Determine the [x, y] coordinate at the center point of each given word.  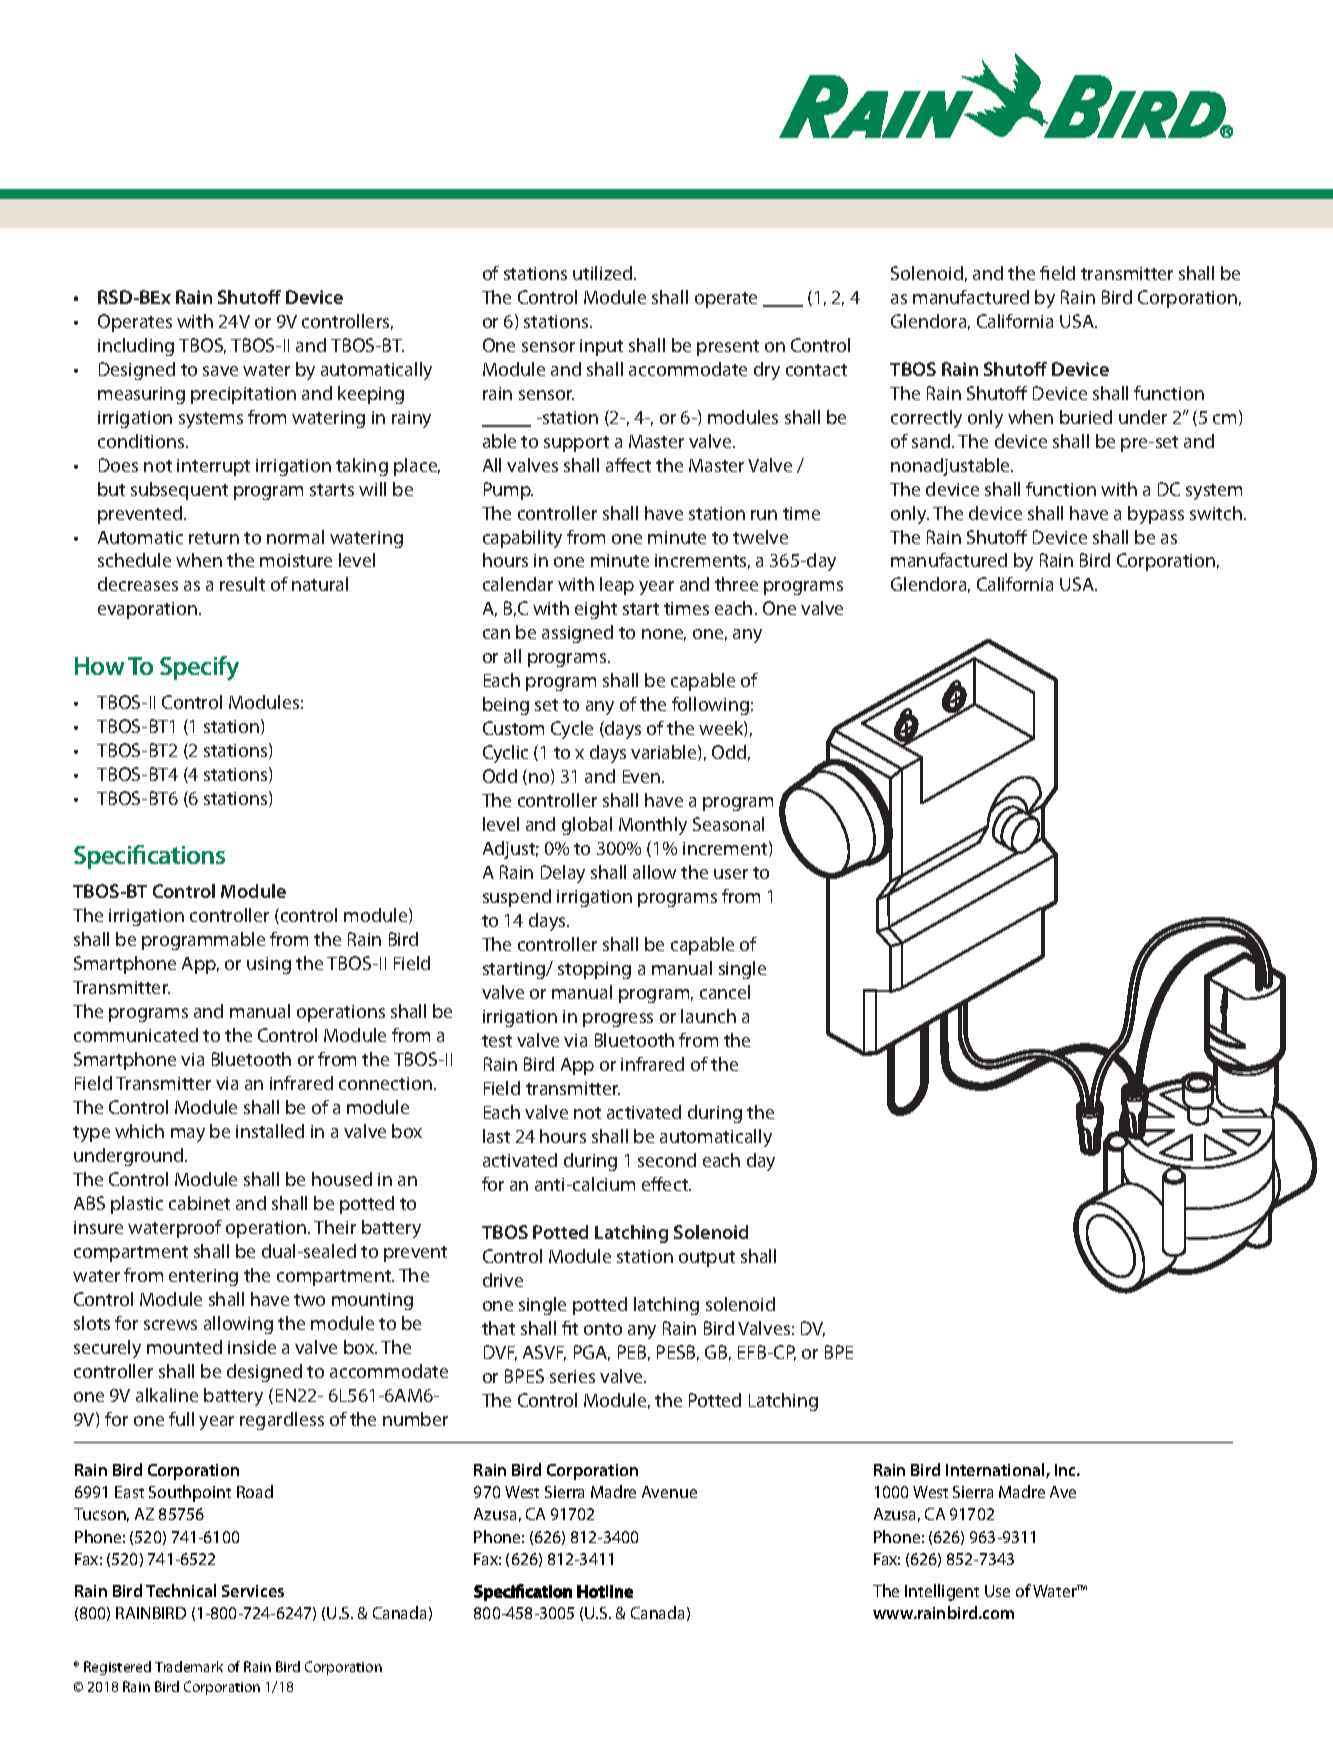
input [601, 347]
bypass [1156, 515]
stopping [594, 970]
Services [253, 1591]
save [220, 371]
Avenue [669, 1492]
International [996, 1470]
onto [603, 1329]
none [664, 635]
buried [1086, 417]
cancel [725, 992]
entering [203, 1277]
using [269, 965]
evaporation [147, 610]
